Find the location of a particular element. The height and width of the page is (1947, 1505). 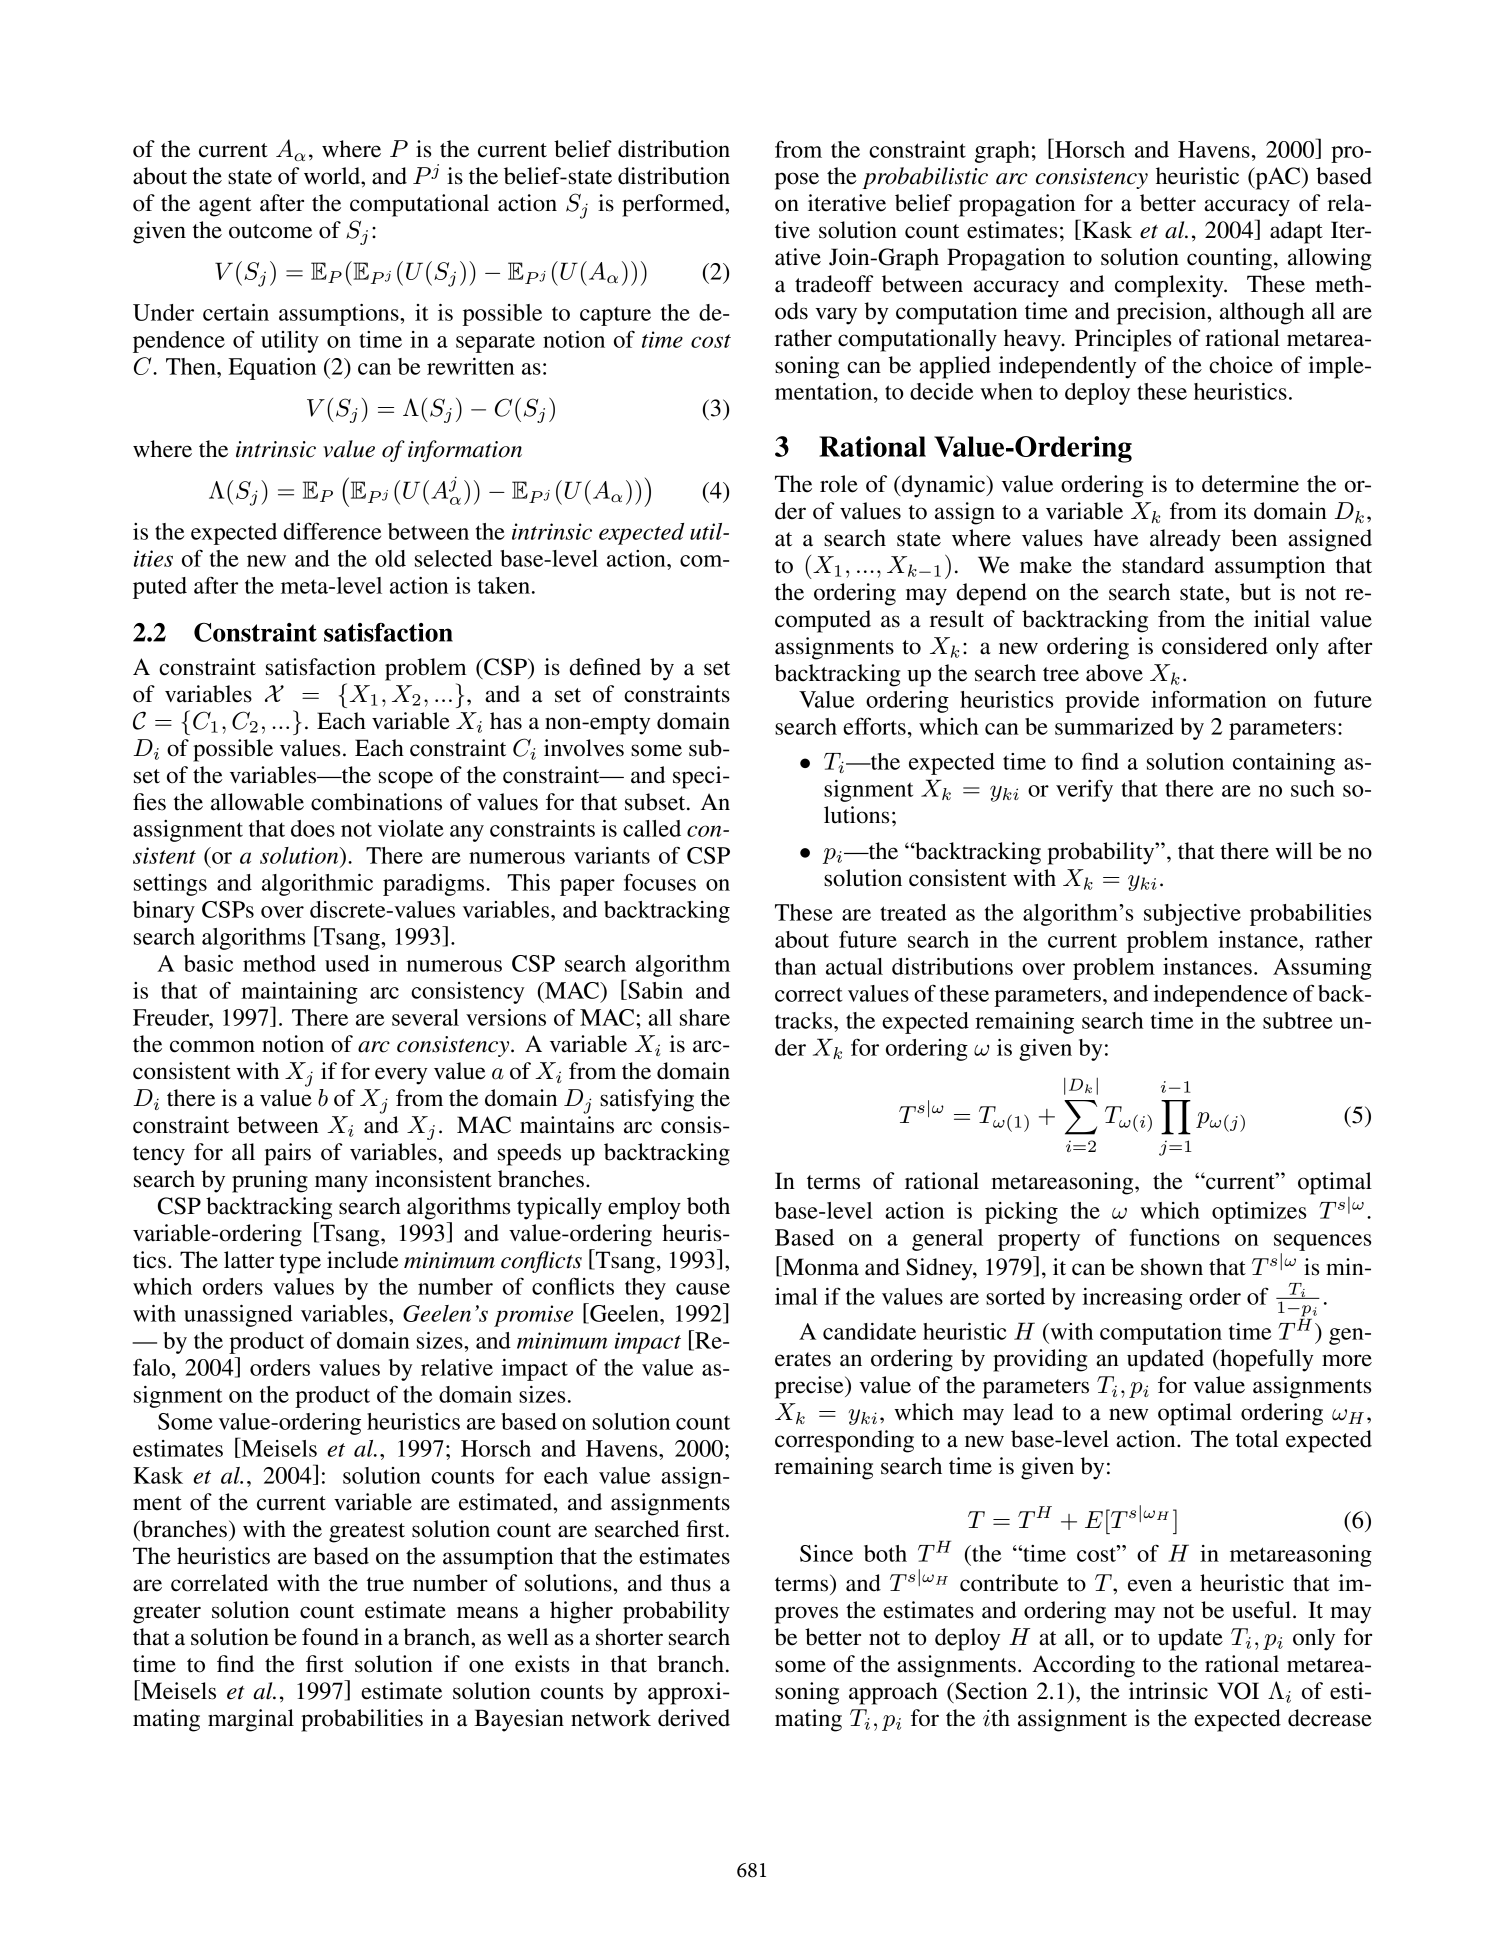

tradeoff is located at coordinates (834, 284).
